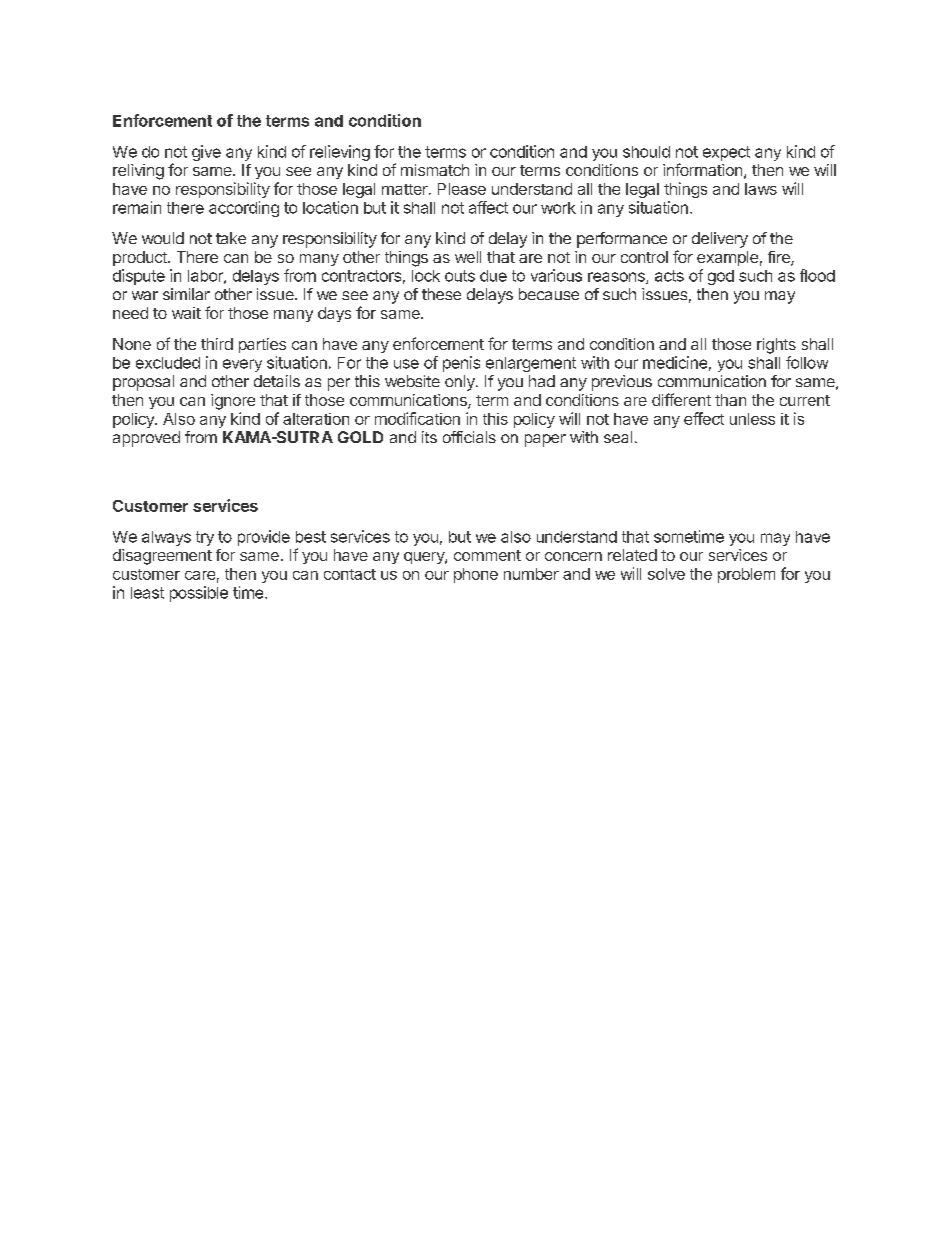 Image resolution: width=952 pixels, height=1233 pixels. What do you see at coordinates (206, 153) in the page?
I see `give` at bounding box center [206, 153].
